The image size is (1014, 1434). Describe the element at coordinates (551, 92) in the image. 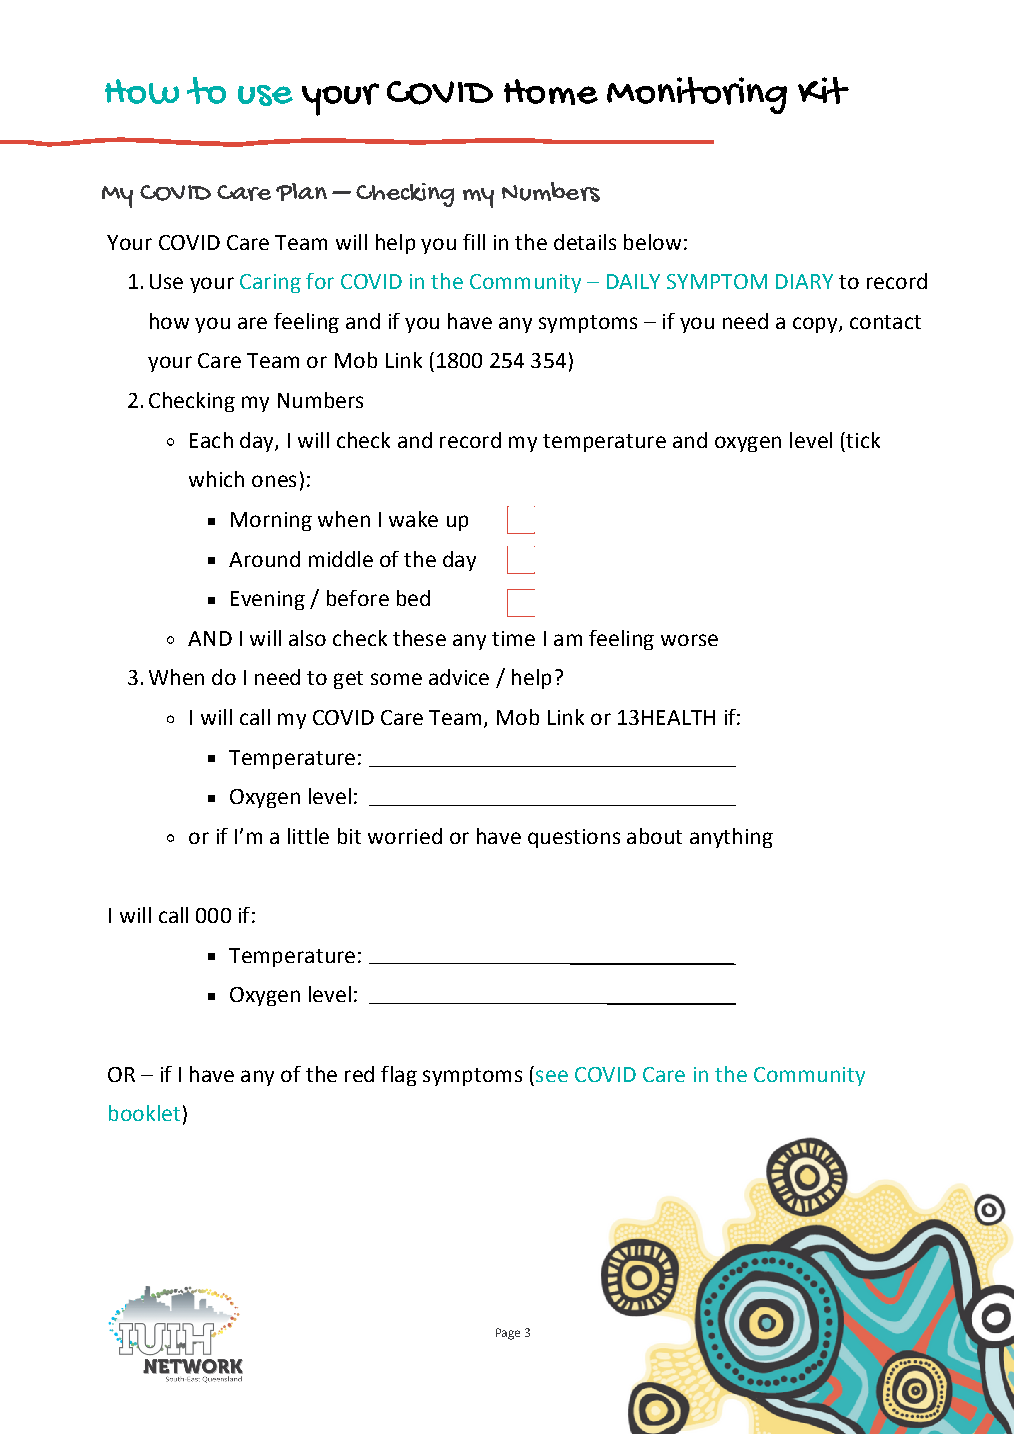

I see `Home` at that location.
